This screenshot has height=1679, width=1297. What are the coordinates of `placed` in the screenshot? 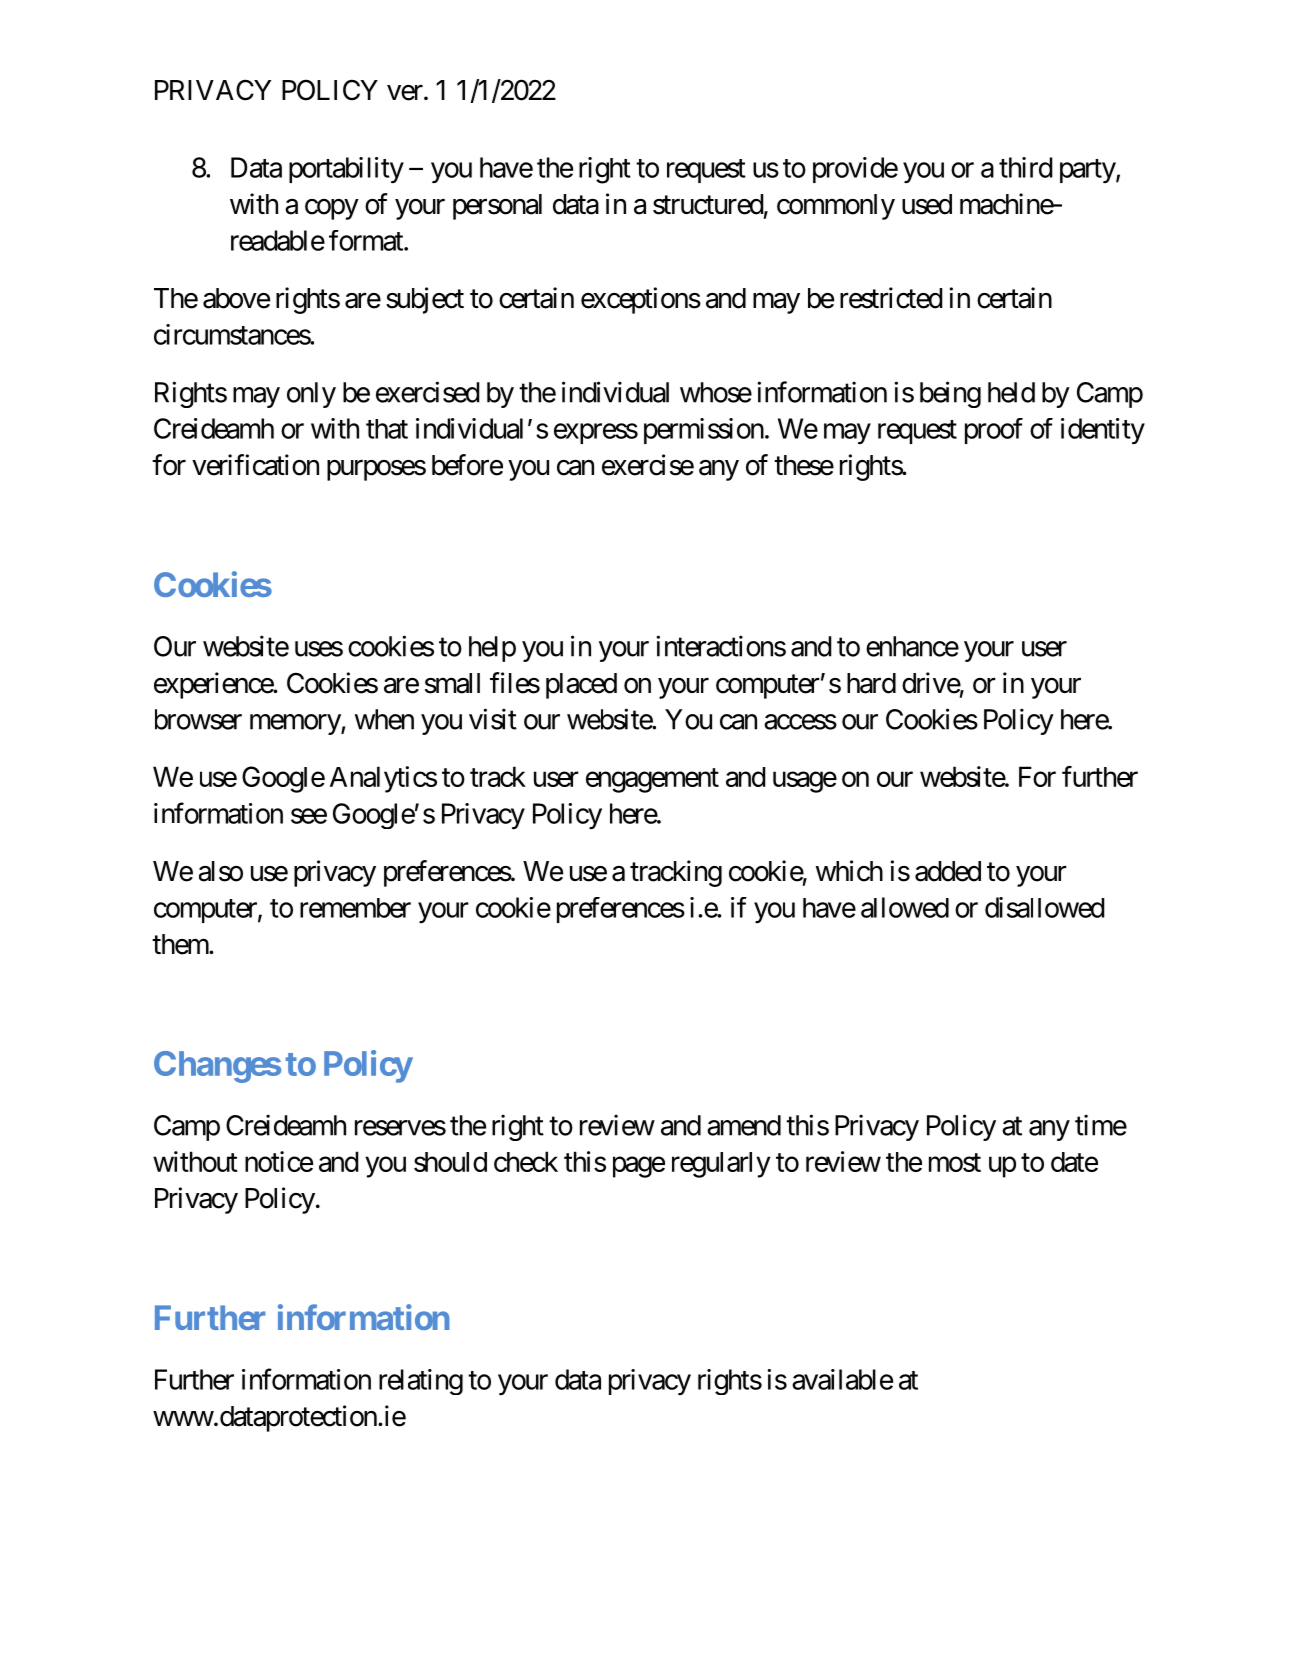 It's located at (581, 686).
